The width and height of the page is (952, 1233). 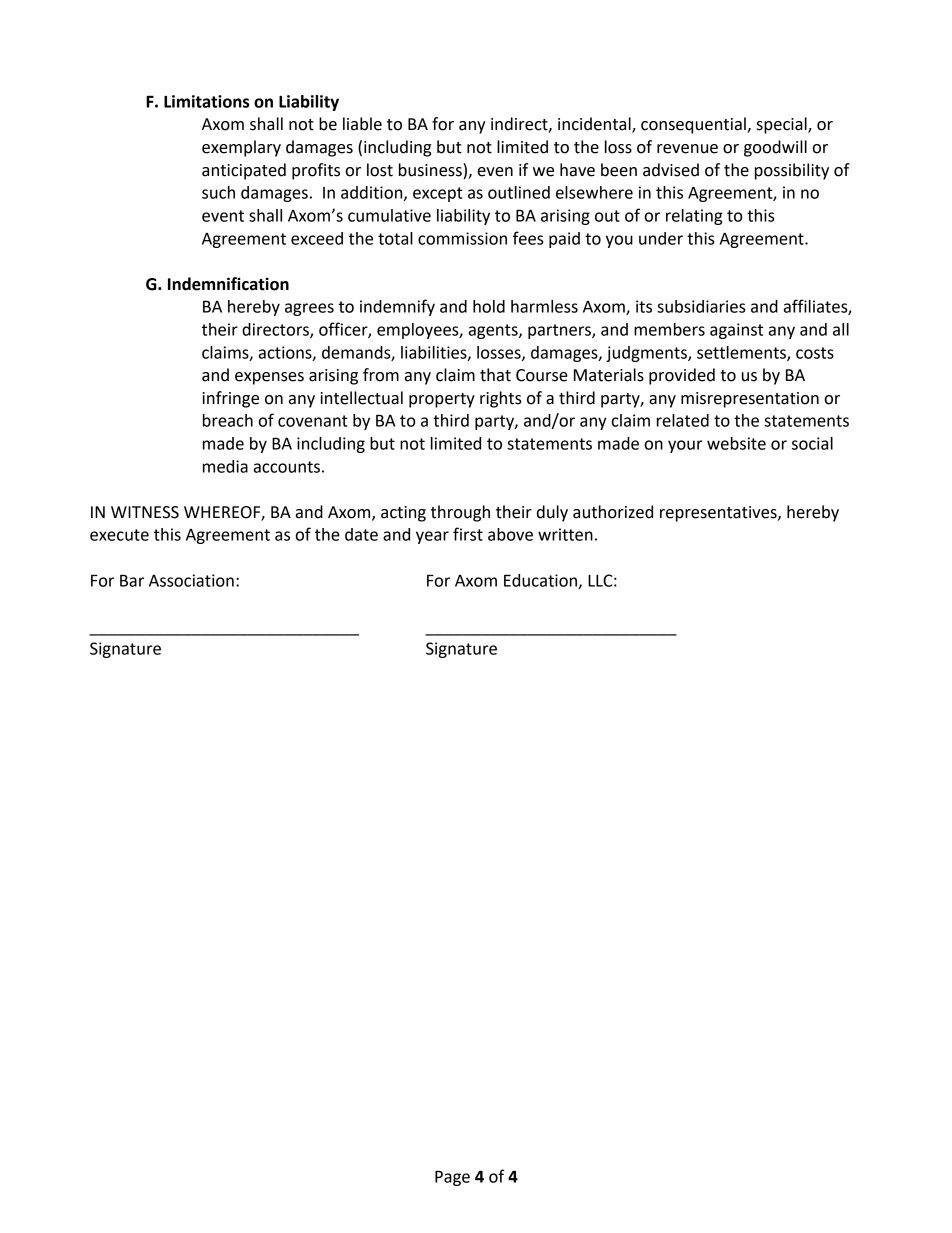 I want to click on infringe, so click(x=230, y=399).
